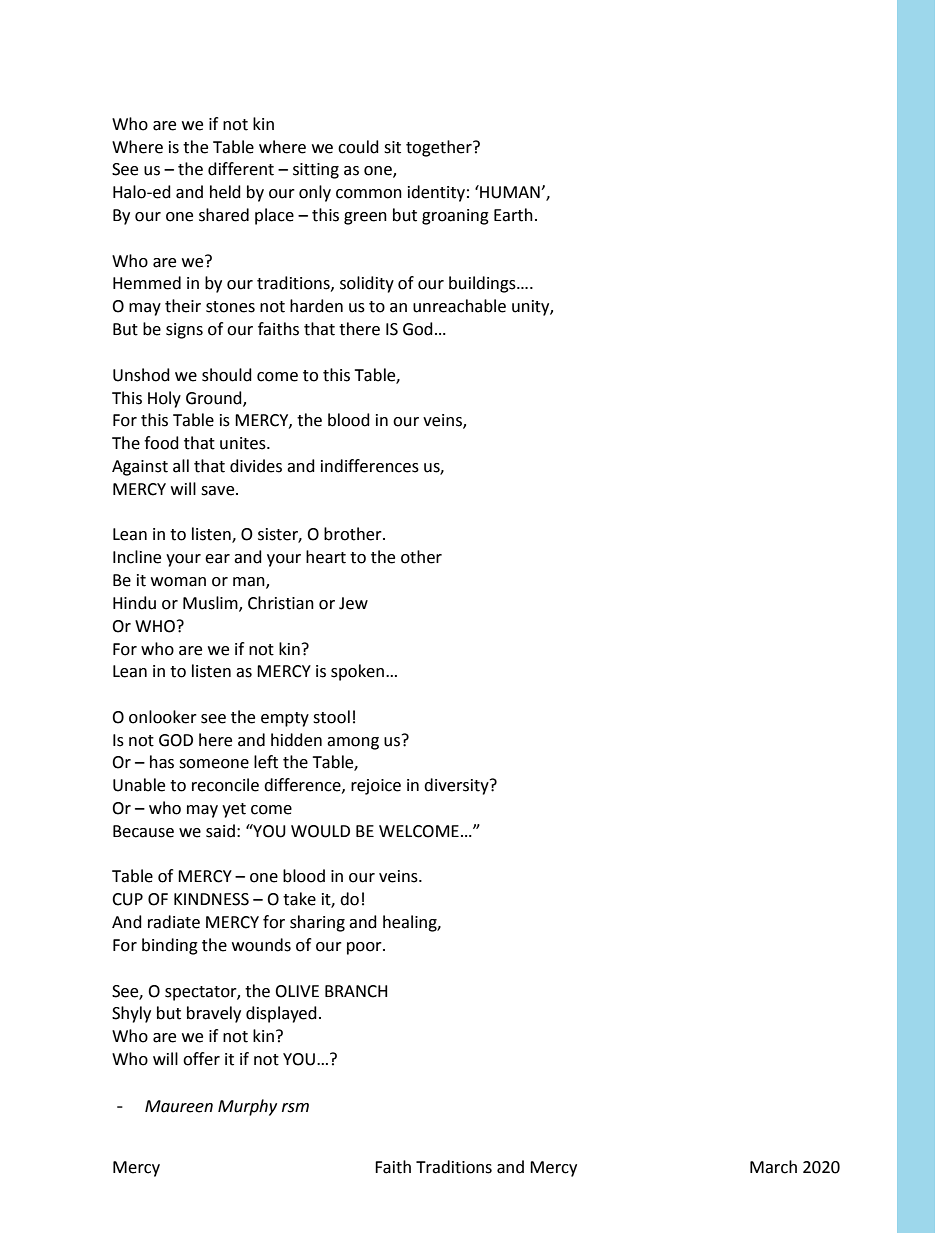 This screenshot has height=1233, width=952. Describe the element at coordinates (295, 1108) in the screenshot. I see `rsm` at that location.
